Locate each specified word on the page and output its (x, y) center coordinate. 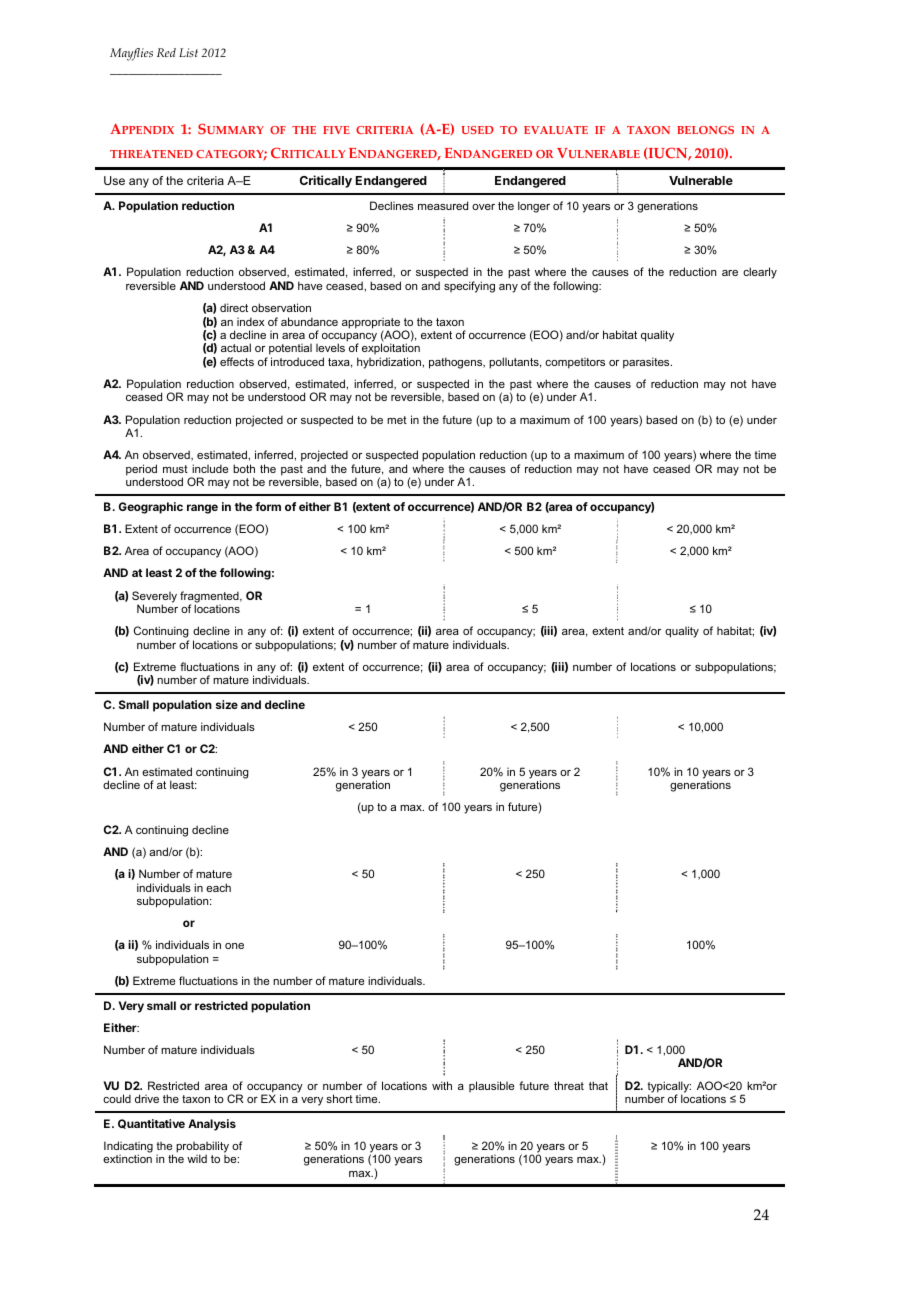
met (397, 420)
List (188, 53)
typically (669, 1088)
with (442, 1085)
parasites (647, 363)
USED (477, 130)
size (227, 704)
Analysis (212, 1125)
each (218, 887)
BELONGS (705, 130)
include (210, 468)
